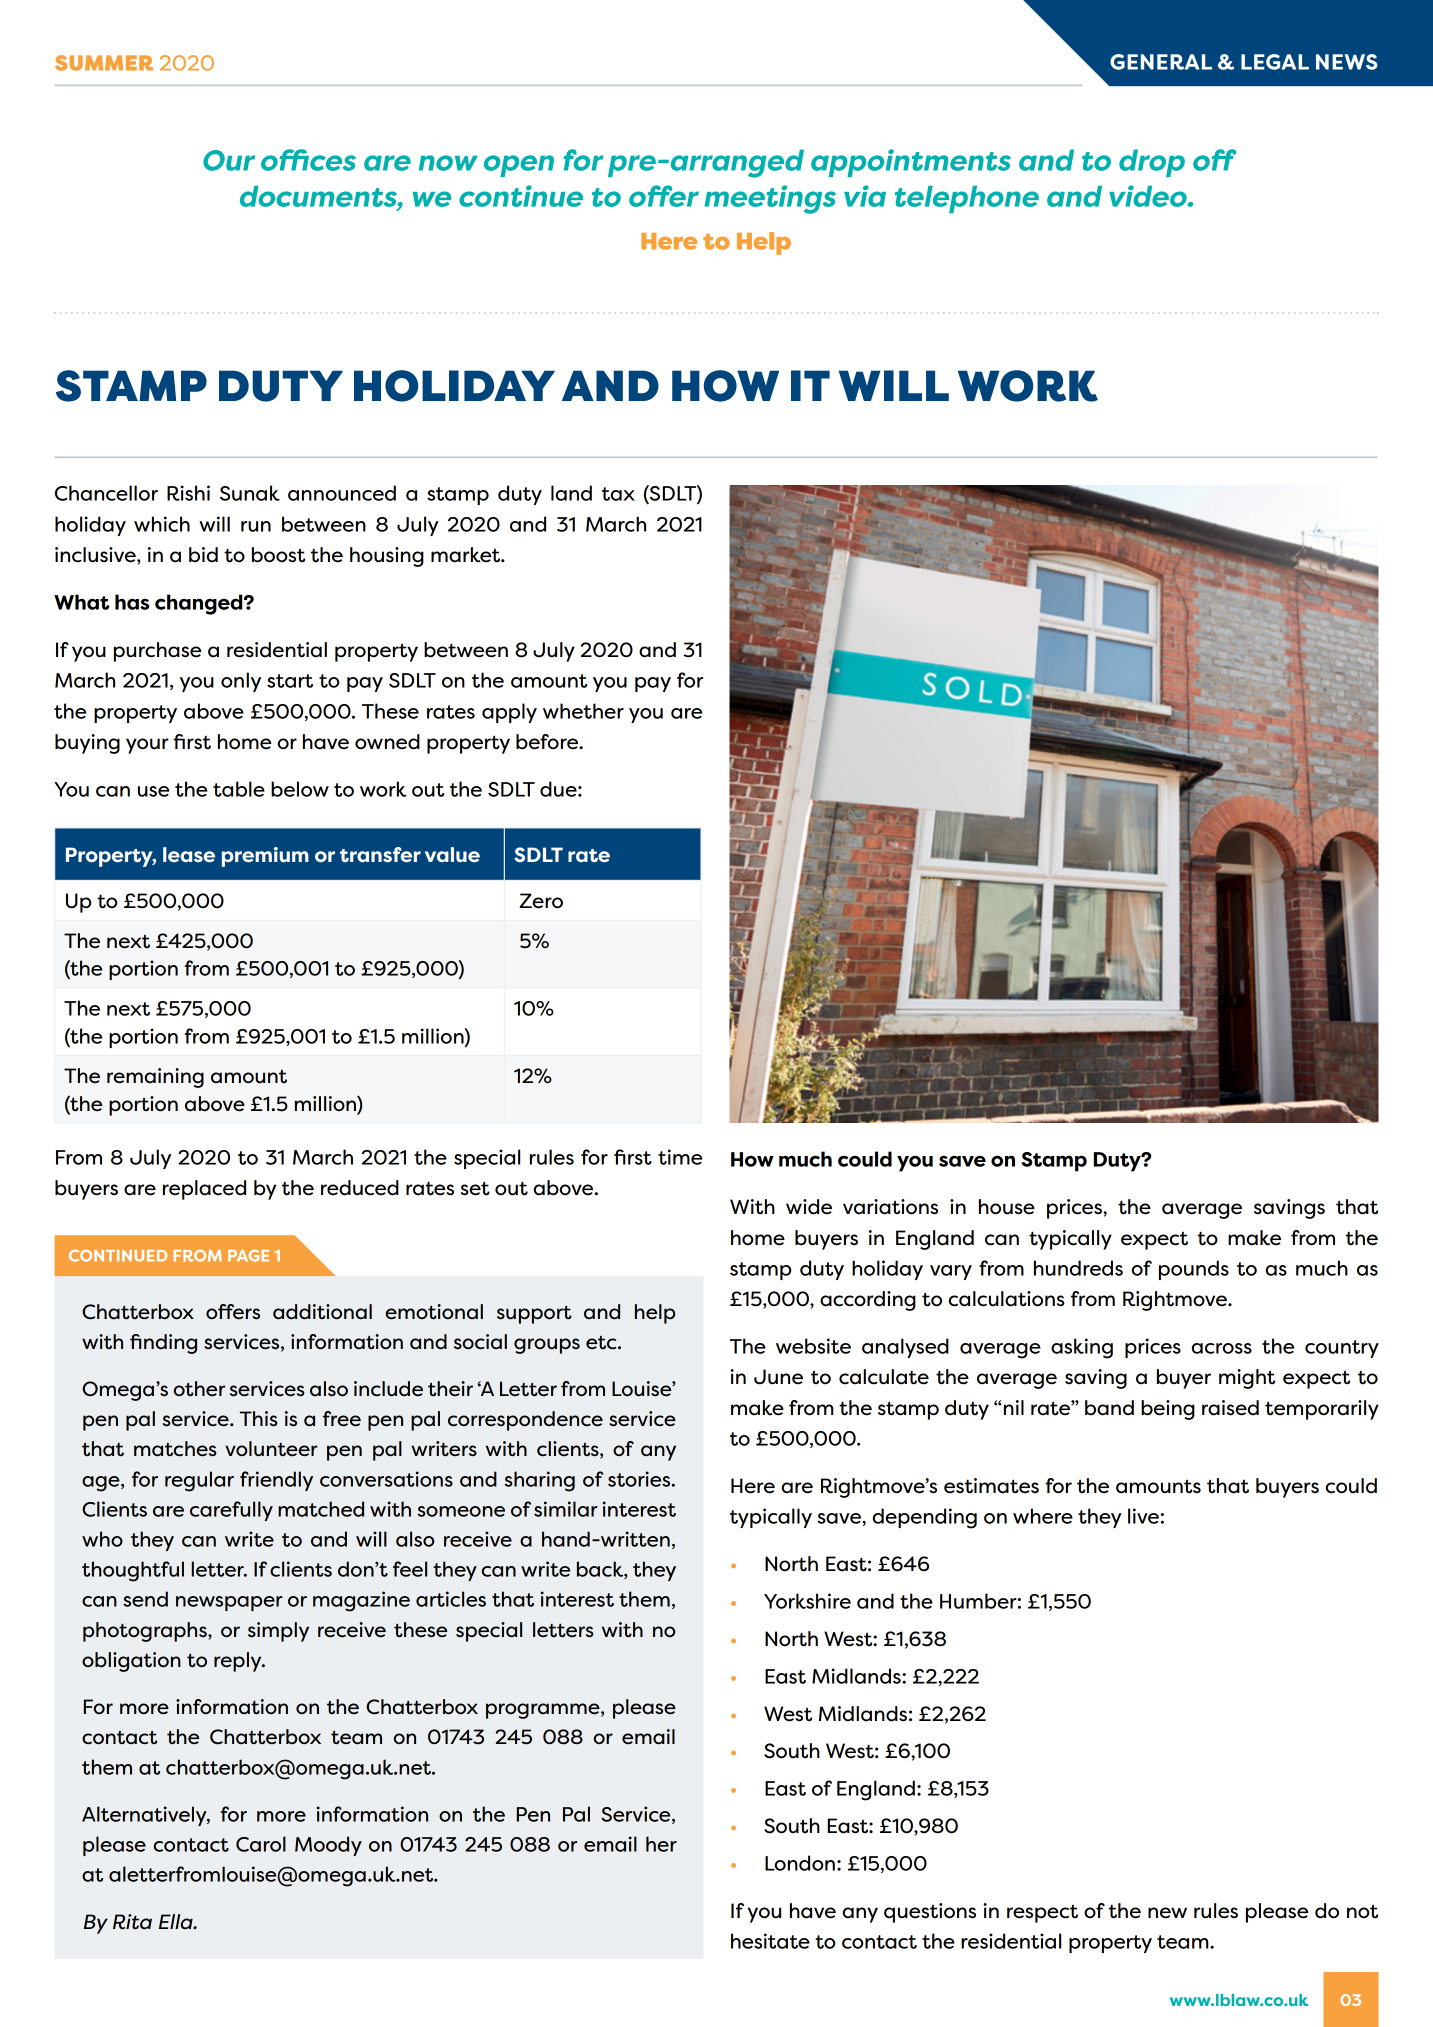 Image resolution: width=1433 pixels, height=2027 pixels. I want to click on Carol, so click(261, 1844).
